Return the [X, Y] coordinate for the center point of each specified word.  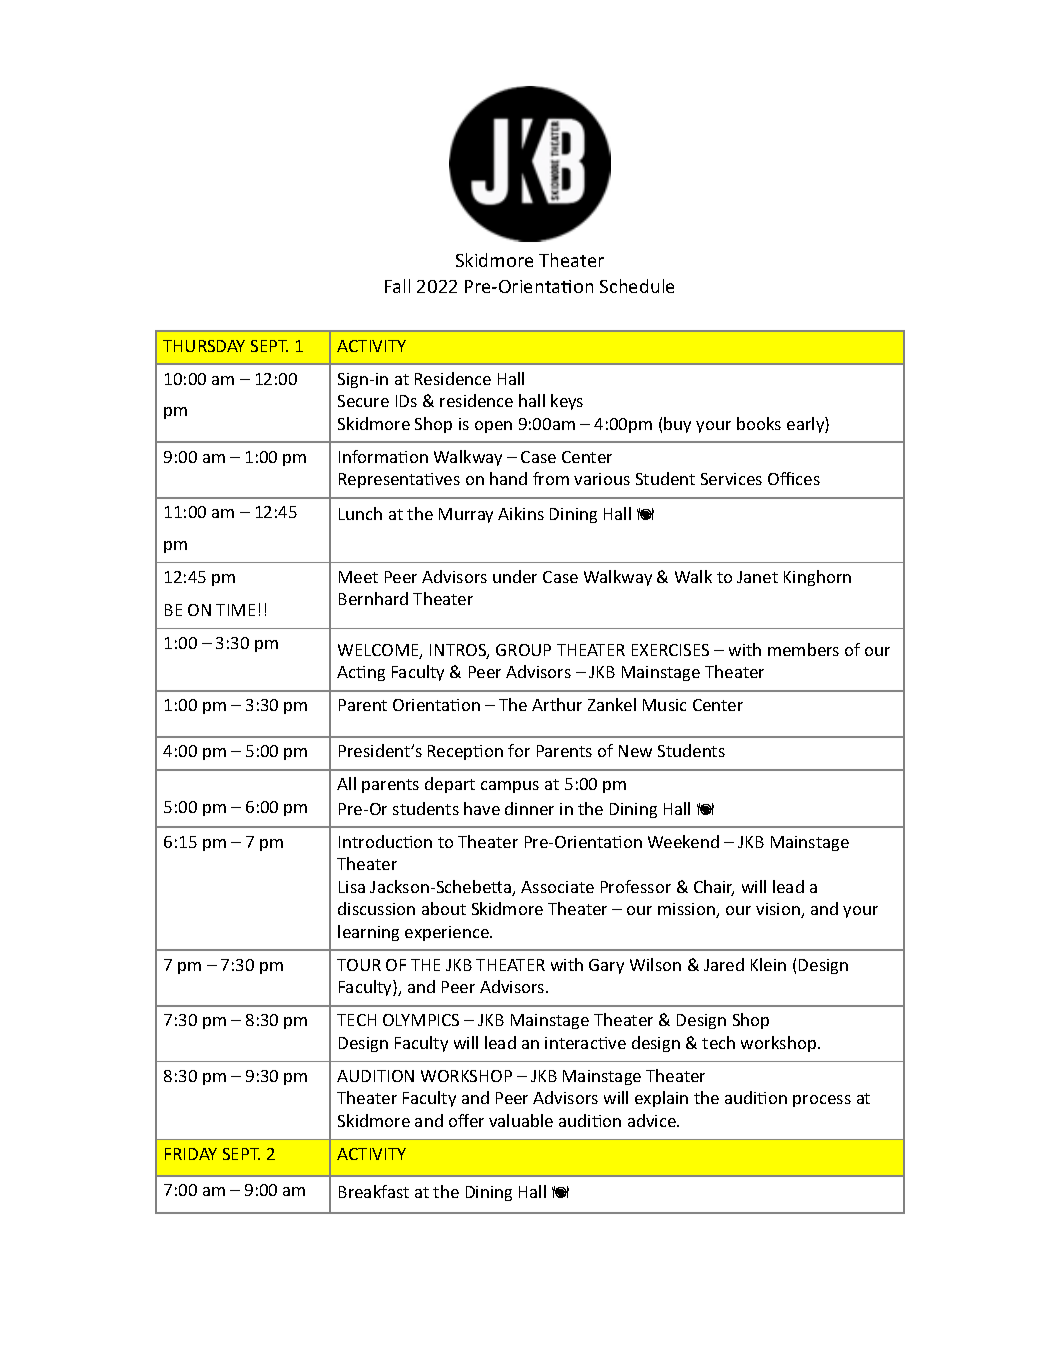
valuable [521, 1120]
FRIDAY [191, 1154]
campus [510, 787]
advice [653, 1120]
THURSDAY [204, 346]
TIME [235, 610]
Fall [397, 286]
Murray [466, 515]
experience [448, 933]
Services [731, 479]
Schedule [637, 286]
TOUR [359, 965]
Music [664, 705]
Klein [768, 964]
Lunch [360, 513]
